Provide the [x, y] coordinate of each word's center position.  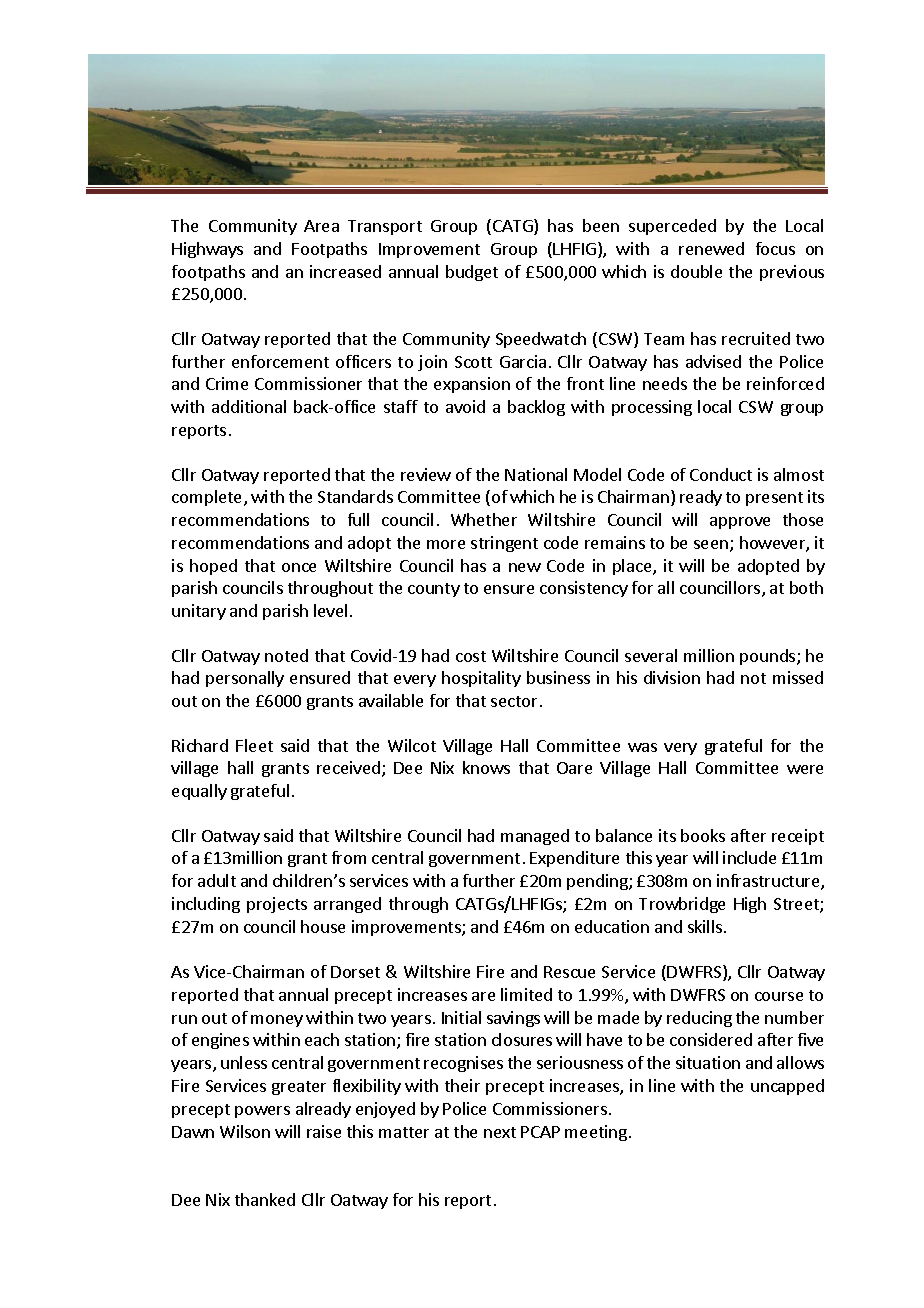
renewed [711, 248]
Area [321, 226]
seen [711, 544]
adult [217, 880]
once [299, 567]
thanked [265, 1199]
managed [535, 837]
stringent [504, 544]
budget [472, 273]
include [749, 857]
